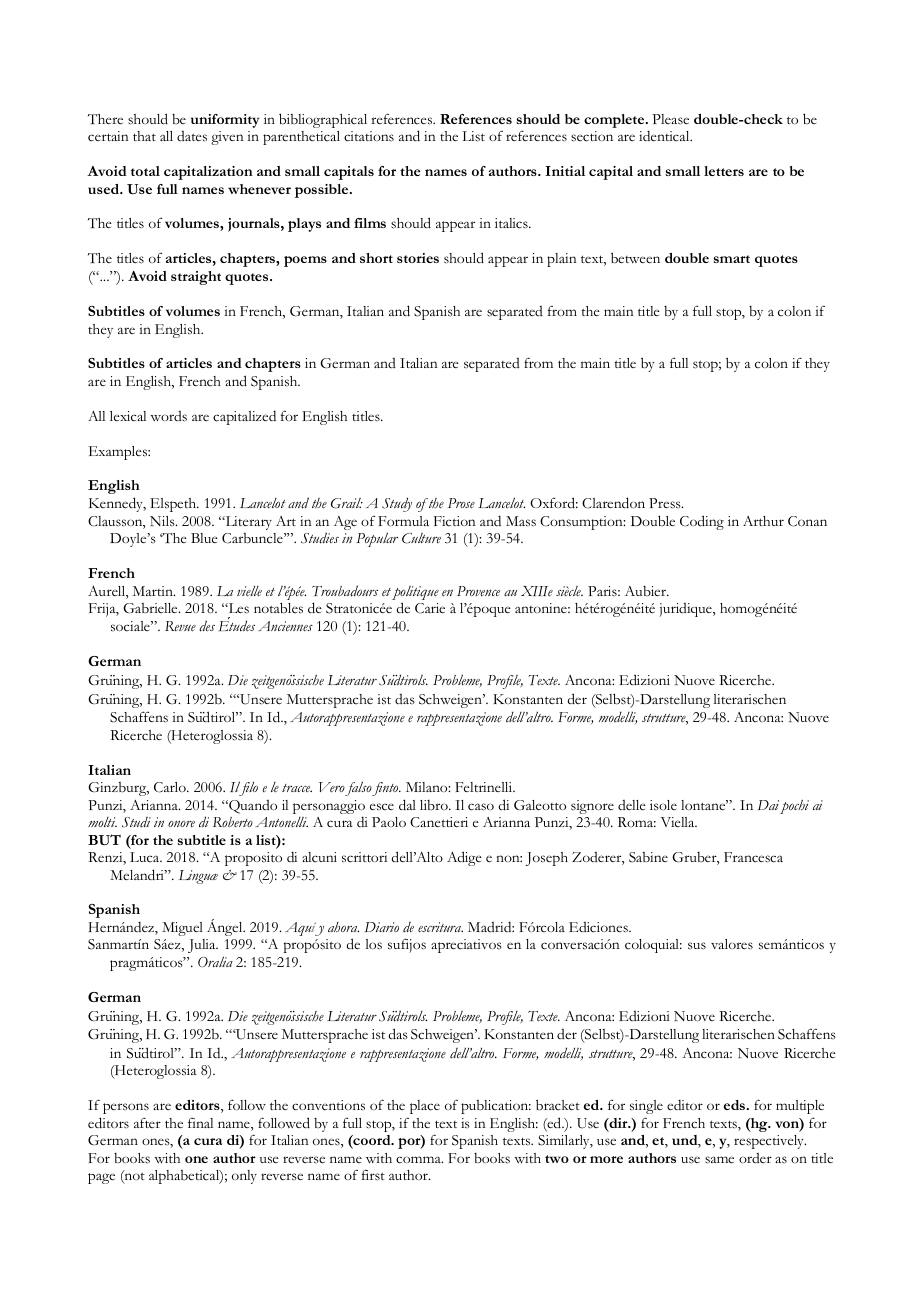 The image size is (924, 1308). What do you see at coordinates (174, 505) in the page?
I see `Elspeth` at bounding box center [174, 505].
